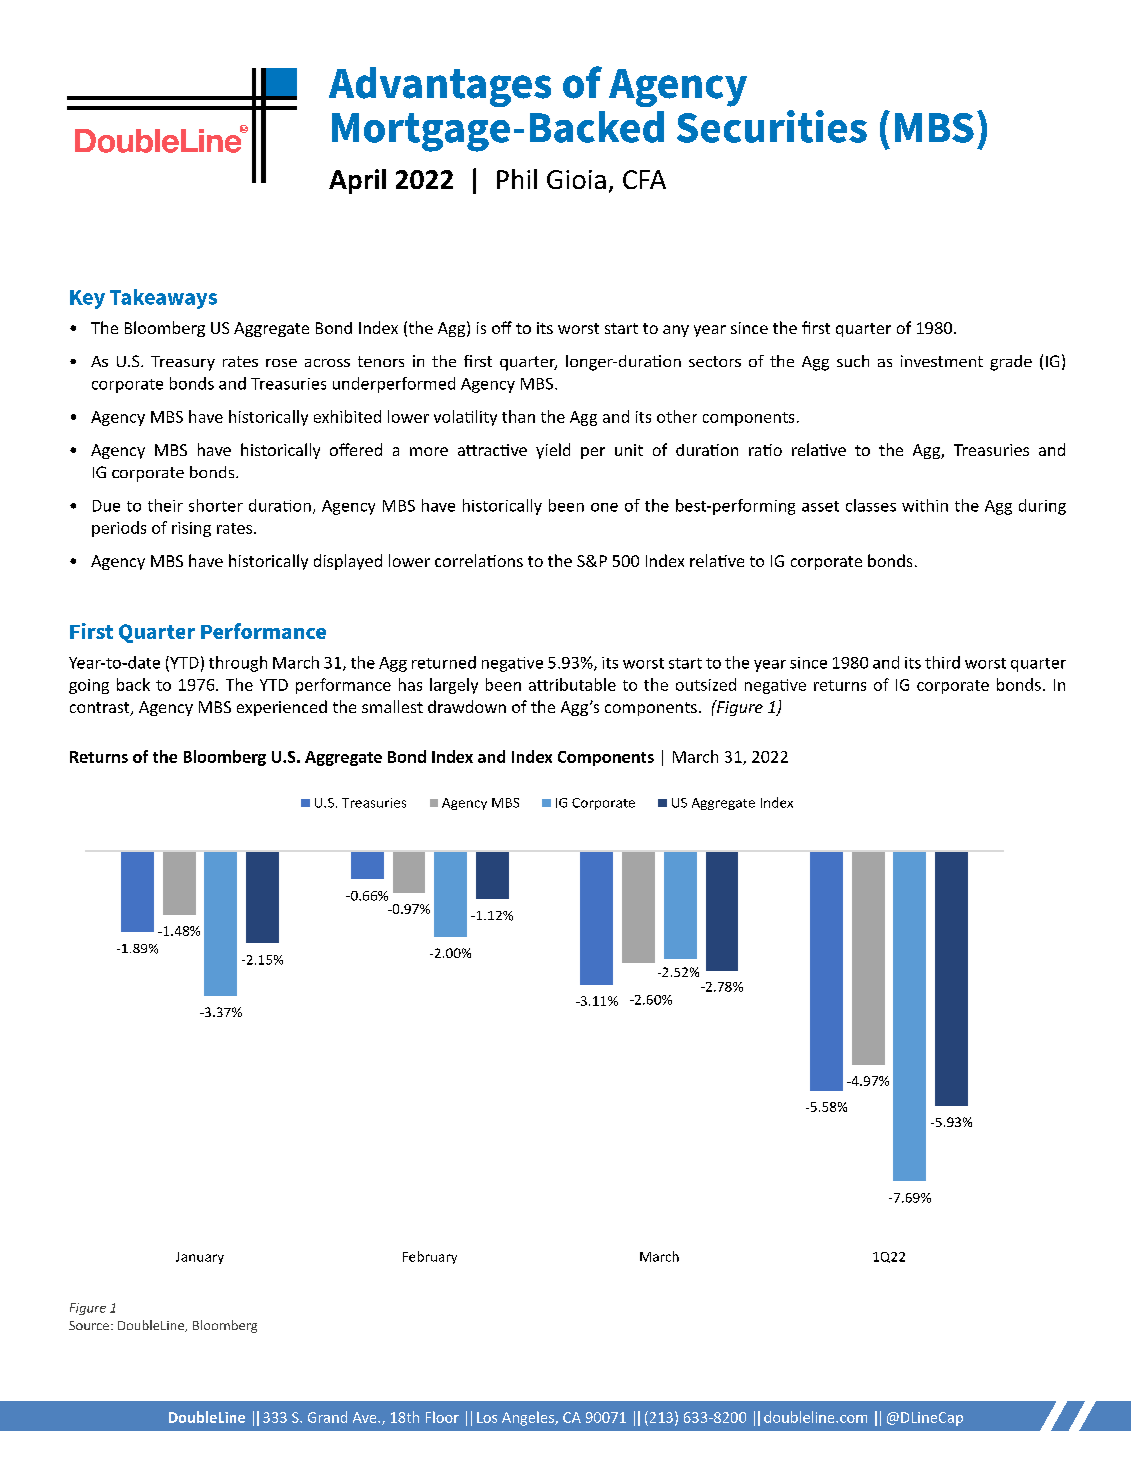 This screenshot has width=1131, height=1464. I want to click on drawdown, so click(467, 706).
